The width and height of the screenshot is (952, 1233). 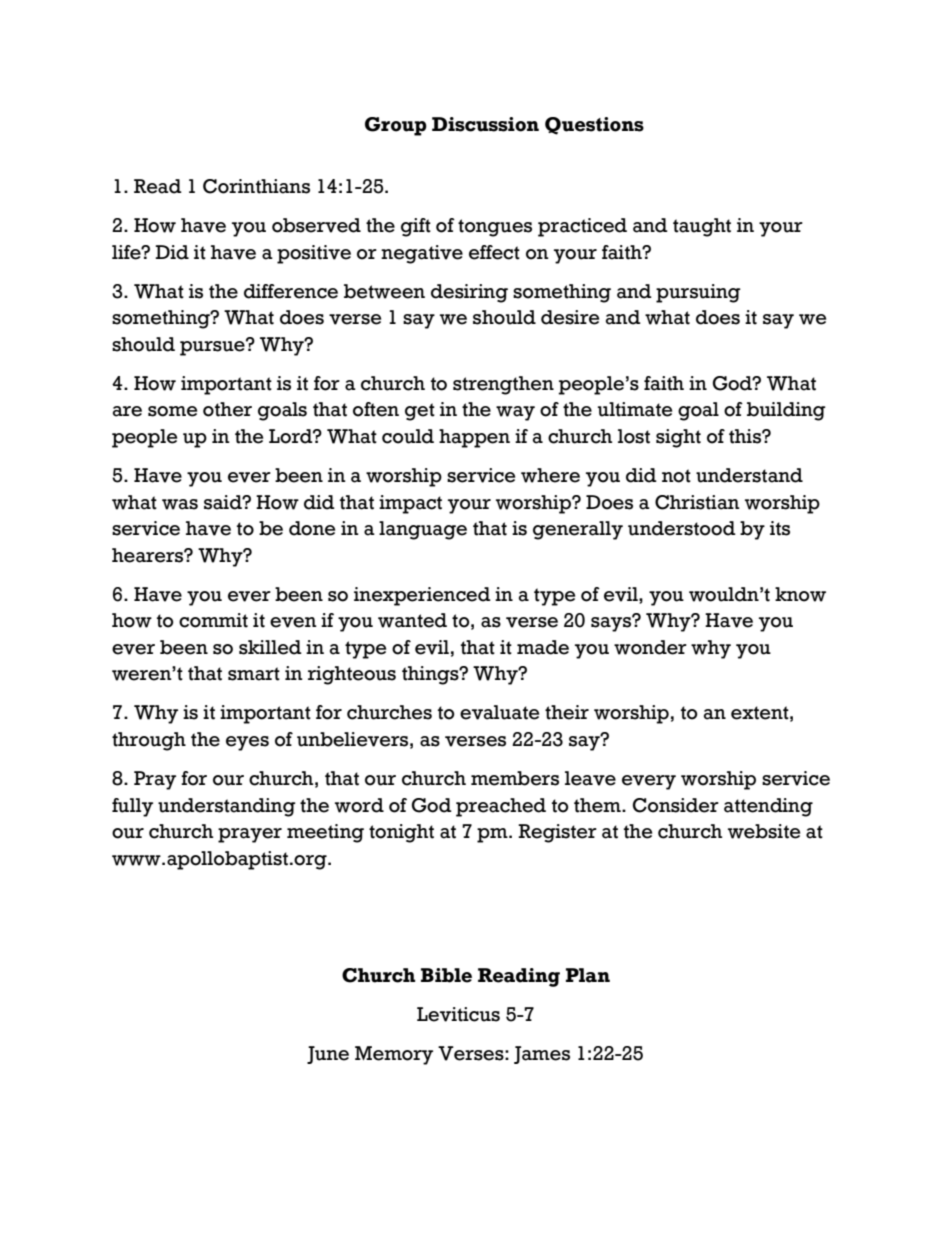 What do you see at coordinates (328, 1055) in the screenshot?
I see `June` at bounding box center [328, 1055].
